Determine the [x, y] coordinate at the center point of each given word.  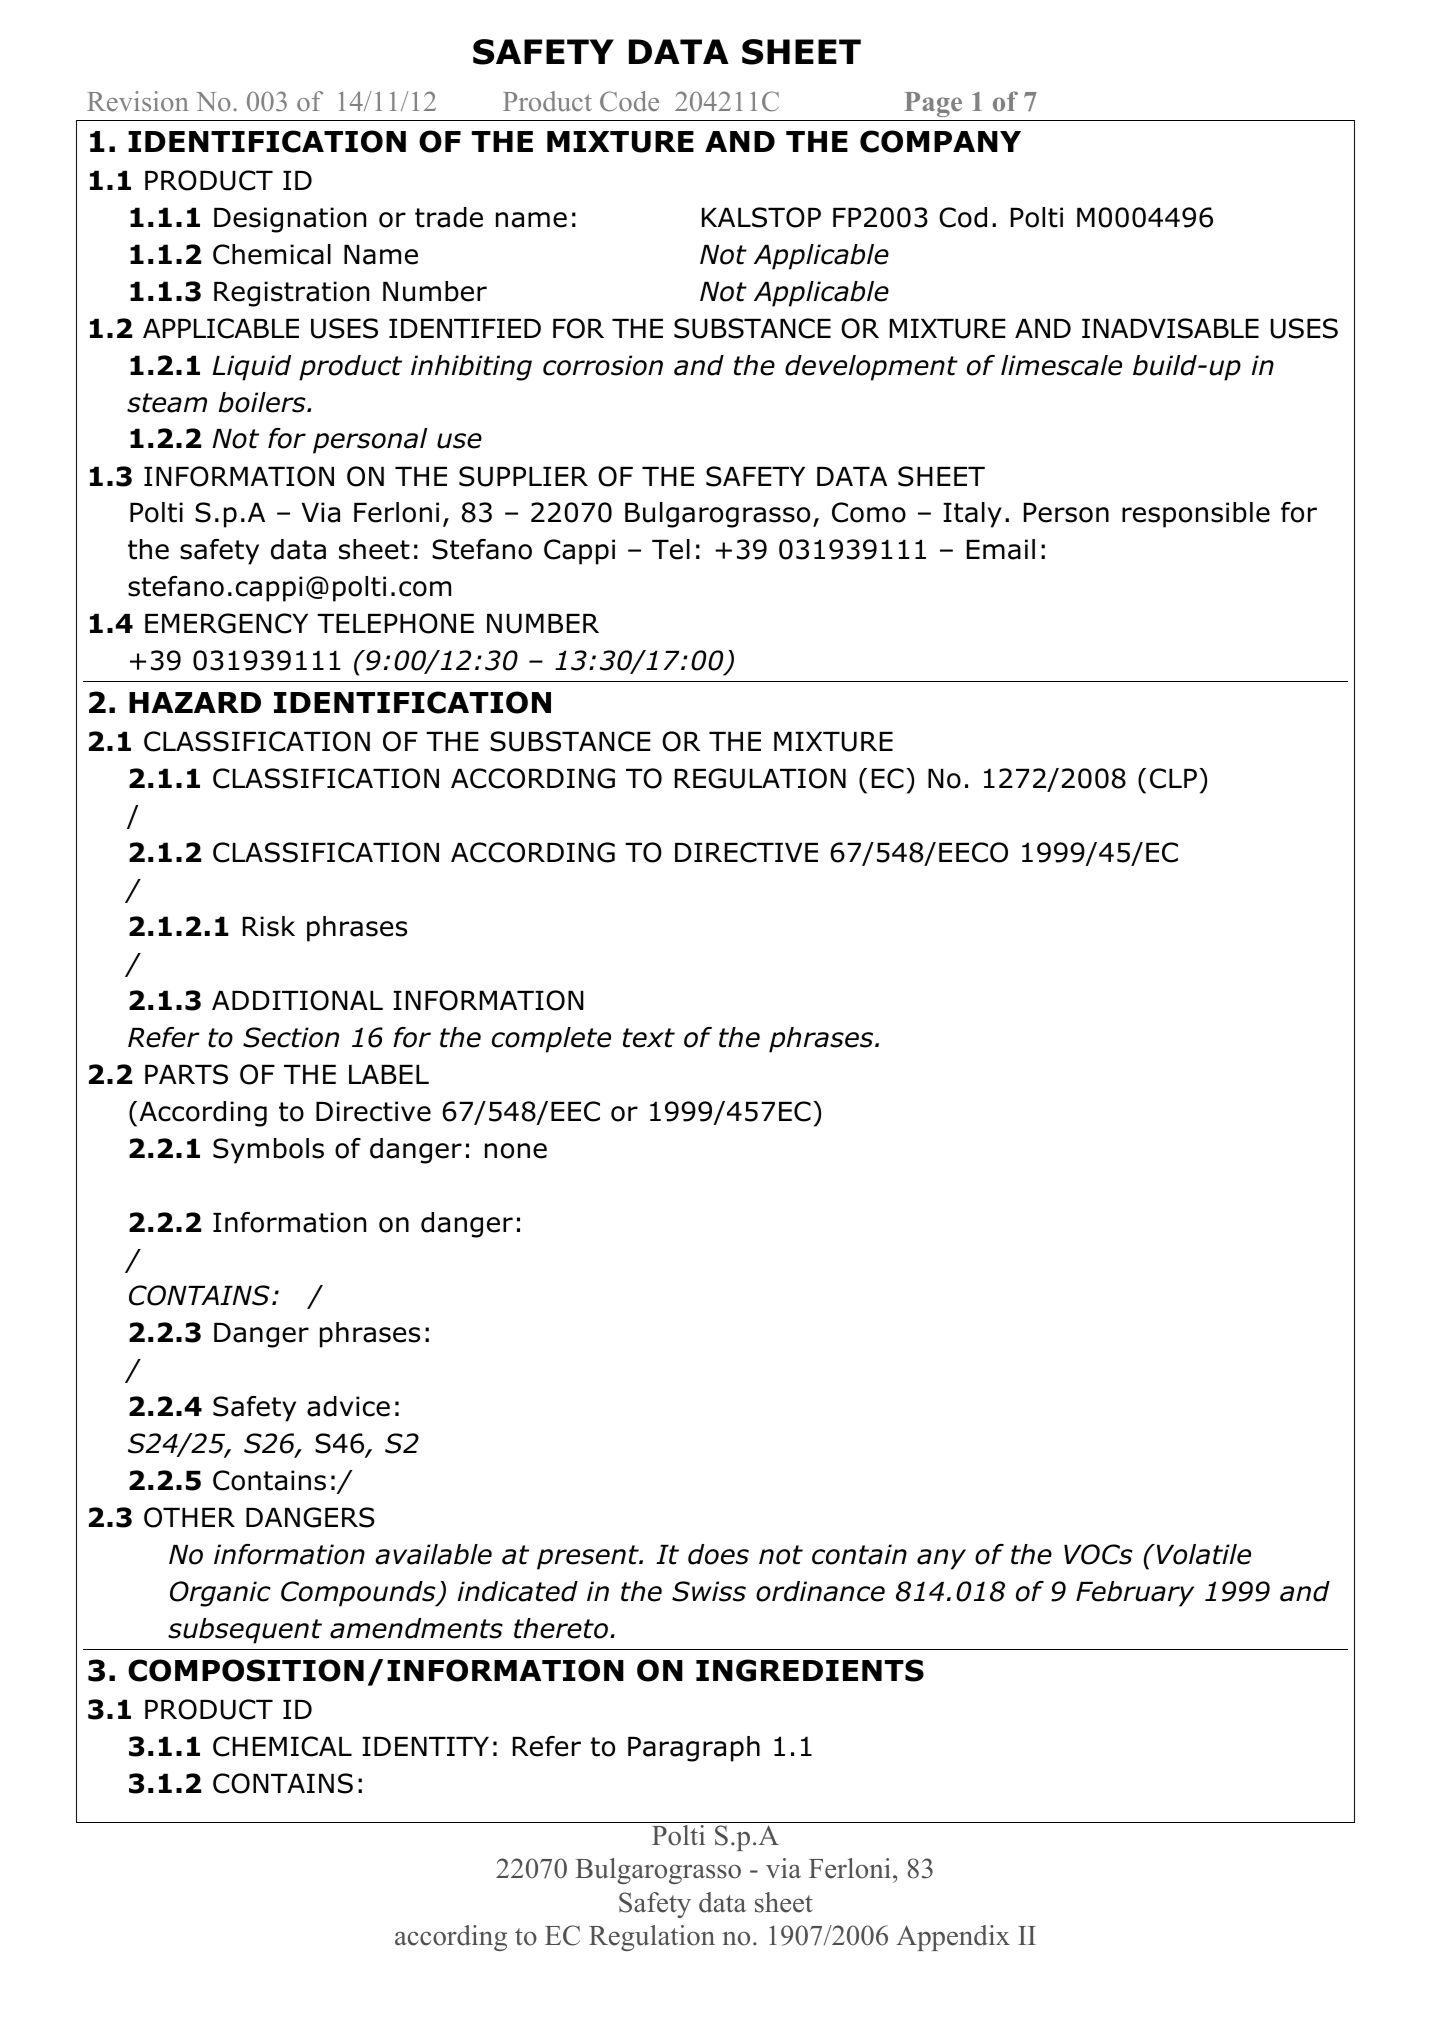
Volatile [1204, 1554]
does [718, 1554]
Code [629, 101]
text [649, 1038]
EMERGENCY [226, 623]
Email [1001, 549]
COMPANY [940, 141]
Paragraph [694, 1749]
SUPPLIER [523, 476]
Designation [290, 220]
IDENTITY [425, 1746]
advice [348, 1406]
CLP [1173, 778]
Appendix [953, 1938]
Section [291, 1037]
